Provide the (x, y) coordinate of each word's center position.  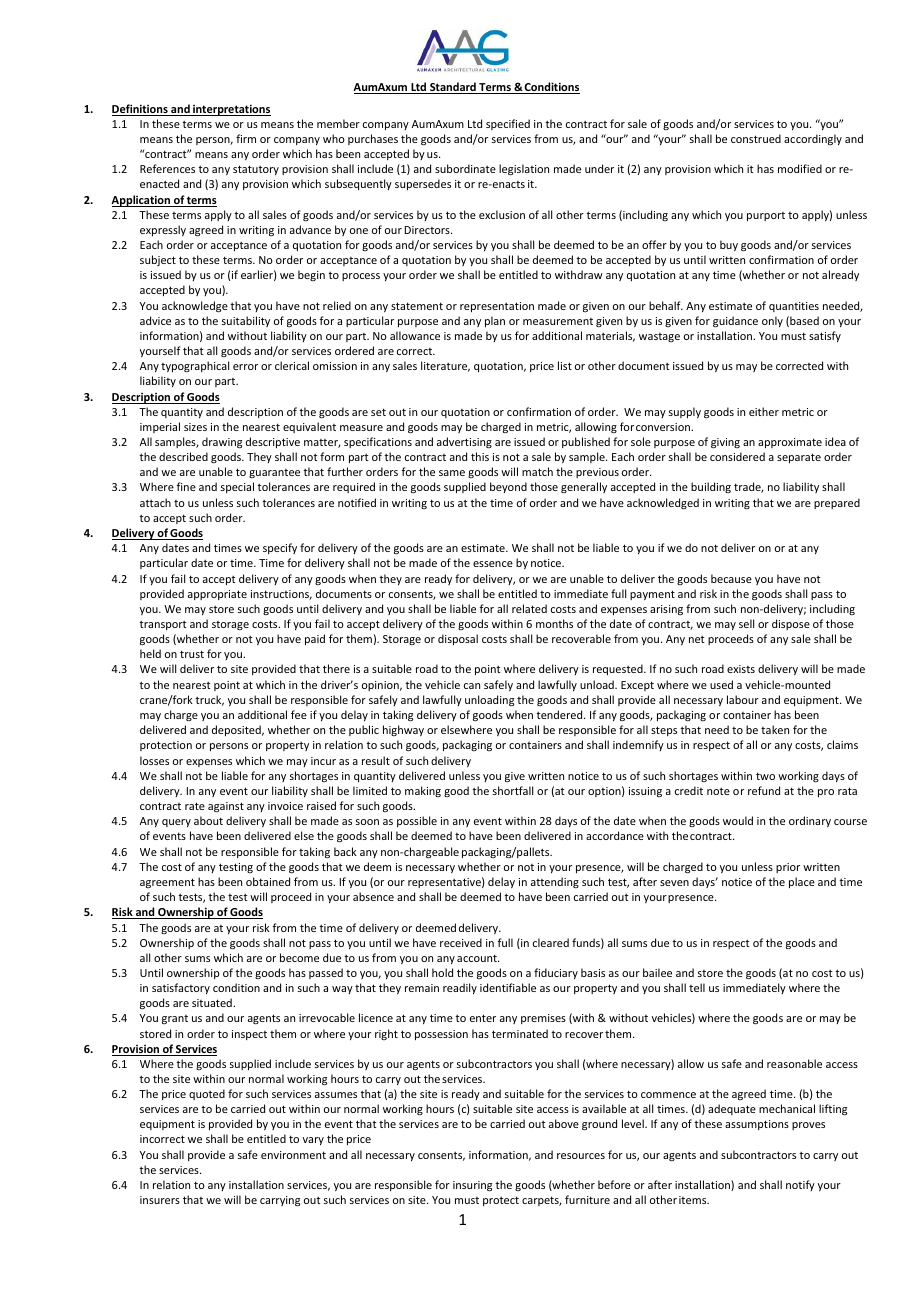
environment (293, 1155)
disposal (458, 639)
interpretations (231, 110)
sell (746, 623)
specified (508, 124)
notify (800, 1185)
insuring (472, 1186)
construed (756, 138)
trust (192, 654)
